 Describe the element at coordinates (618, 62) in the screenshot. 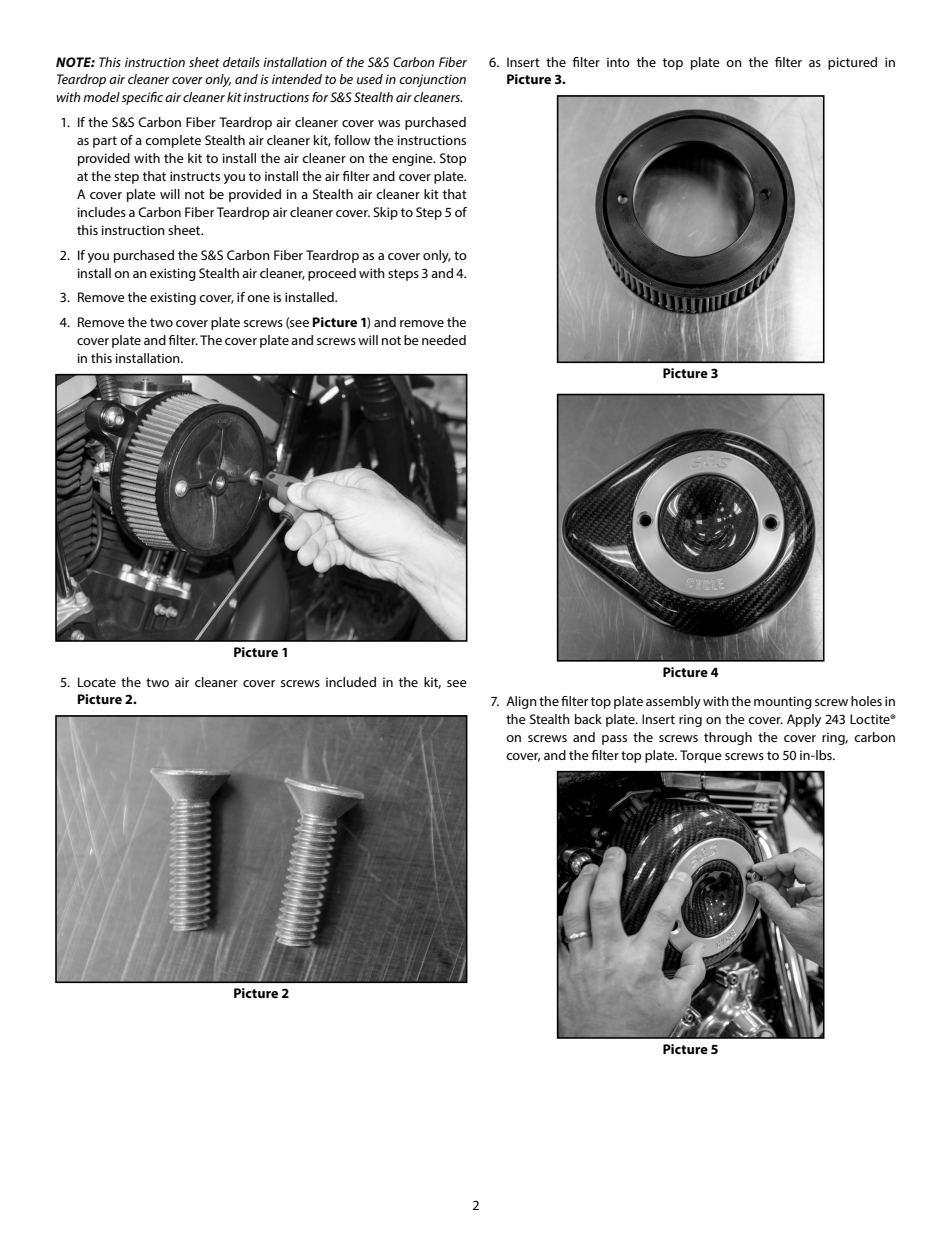

I see `into` at that location.
